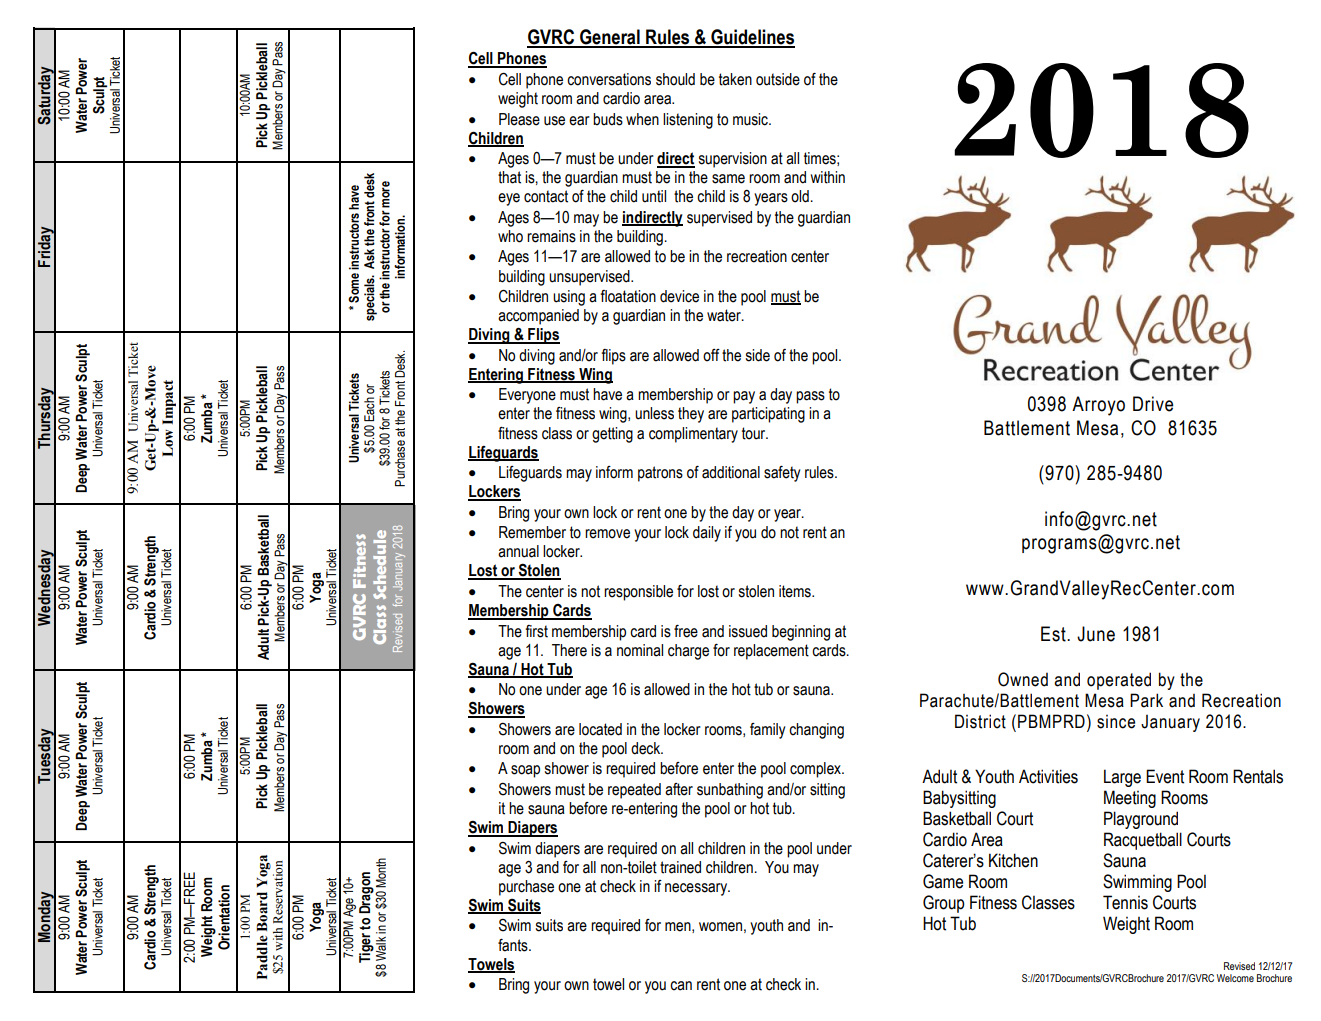 This screenshot has width=1321, height=1021. Describe the element at coordinates (532, 532) in the screenshot. I see `Remember` at that location.
